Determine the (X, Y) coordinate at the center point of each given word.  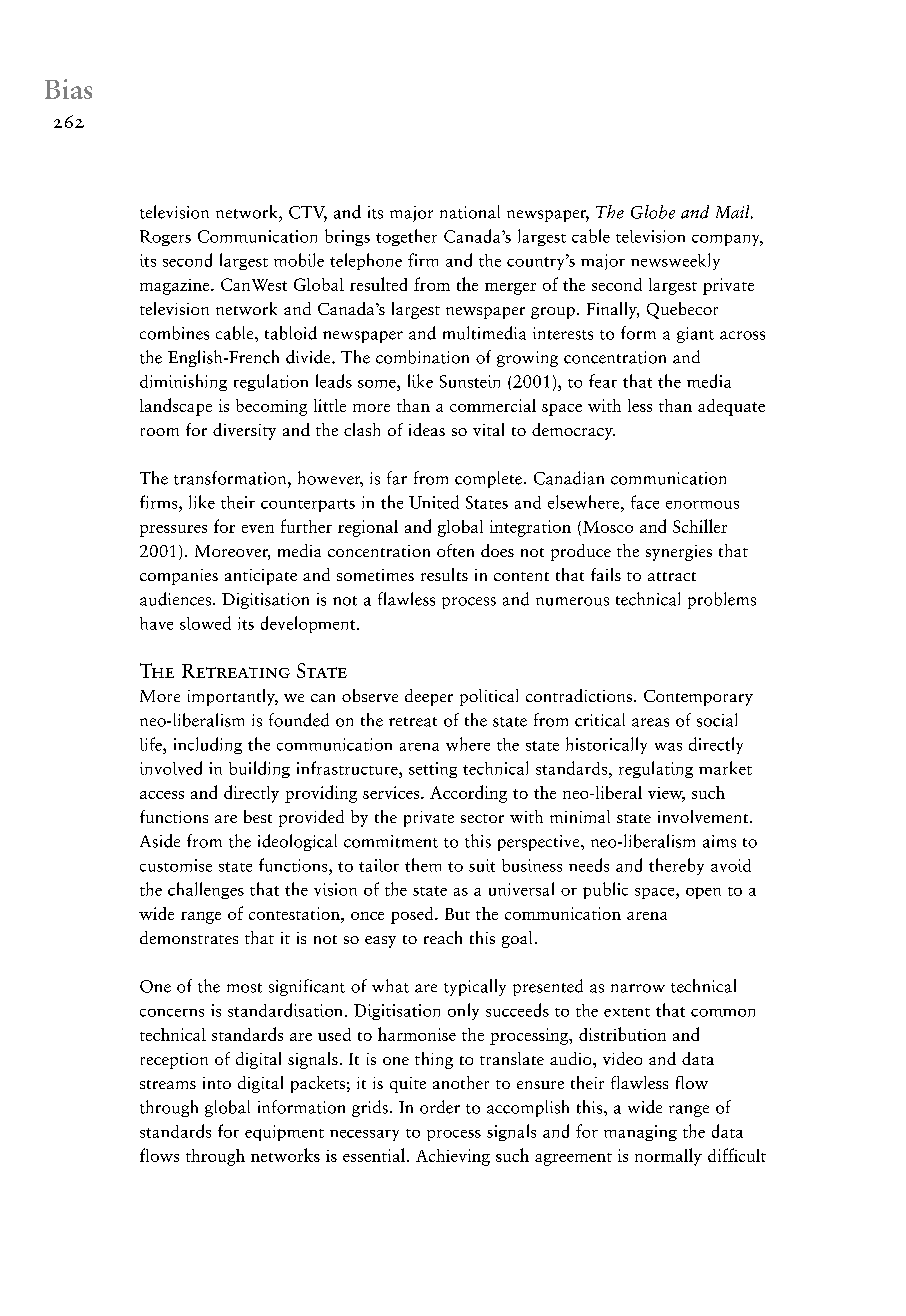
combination (422, 357)
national (470, 212)
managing (640, 1133)
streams (168, 1084)
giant (695, 335)
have (156, 623)
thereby (676, 866)
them (423, 865)
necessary (364, 1135)
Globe (653, 212)
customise (176, 865)
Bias (68, 89)
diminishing (183, 382)
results (444, 574)
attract (672, 576)
